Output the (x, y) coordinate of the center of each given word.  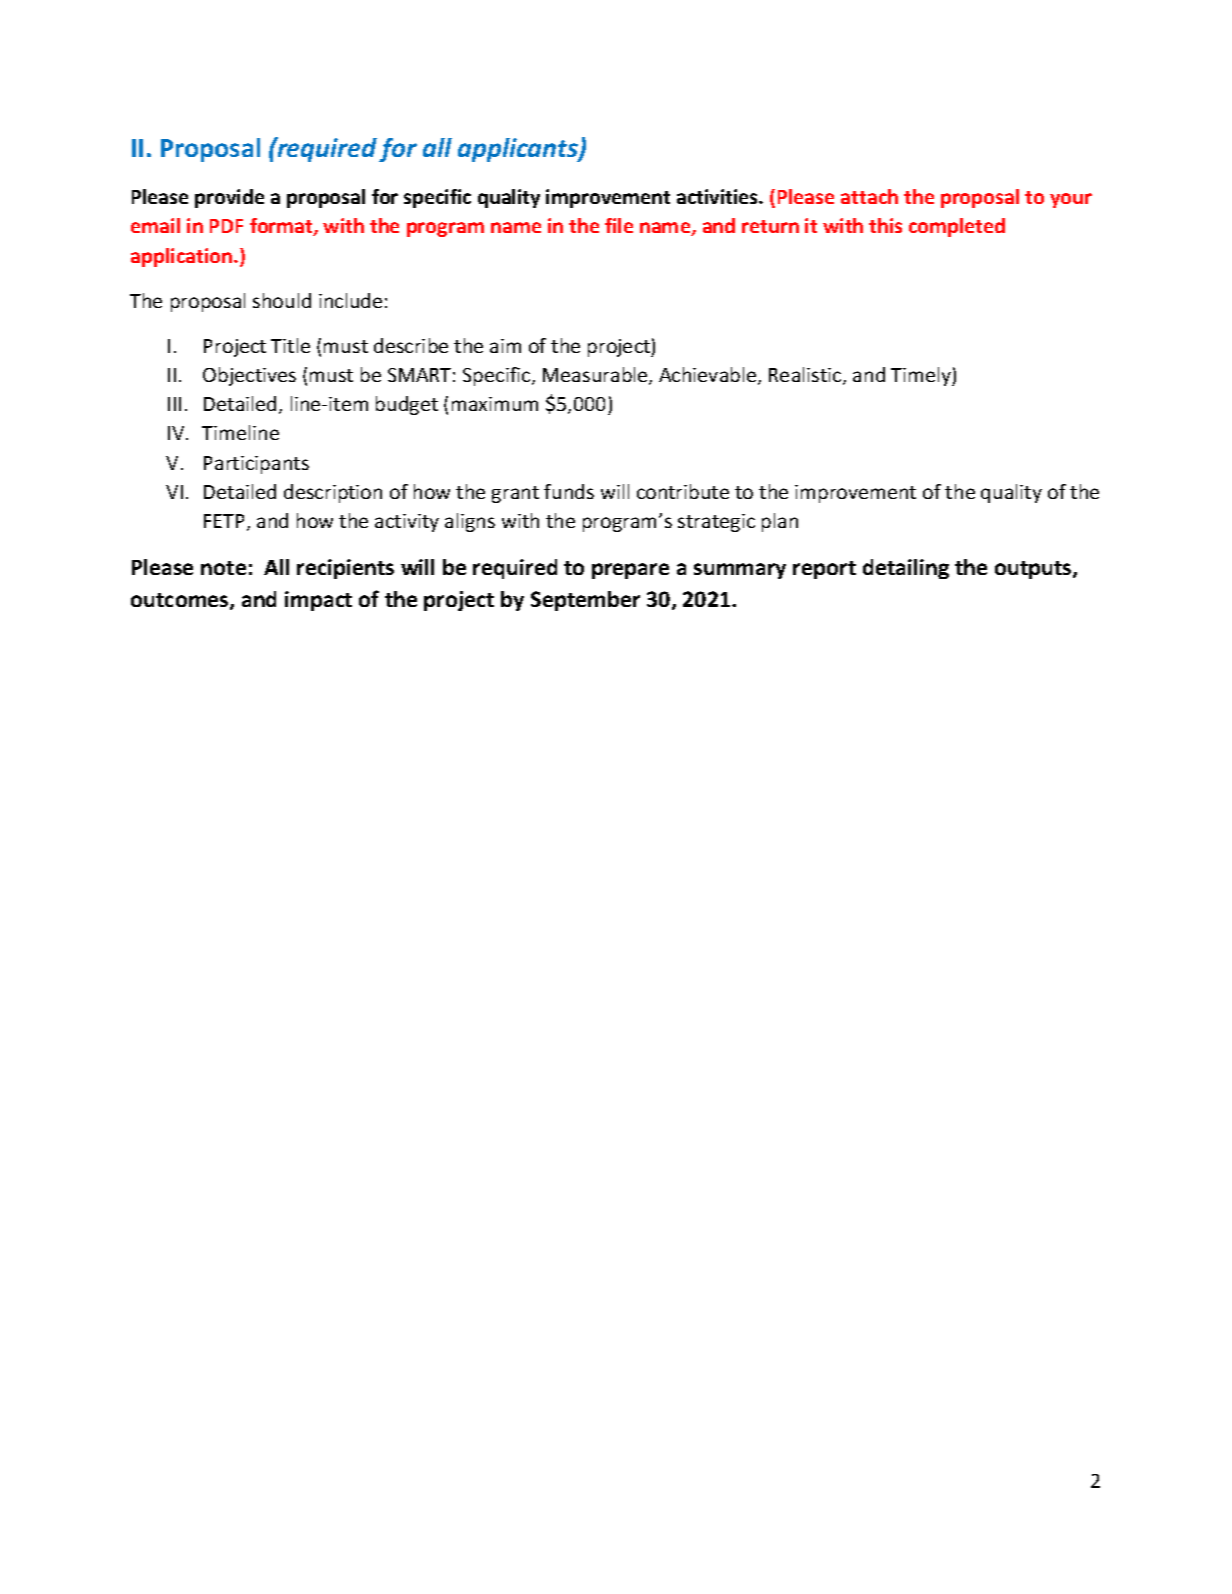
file (619, 225)
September (585, 601)
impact (318, 601)
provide (229, 198)
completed (957, 227)
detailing (906, 569)
